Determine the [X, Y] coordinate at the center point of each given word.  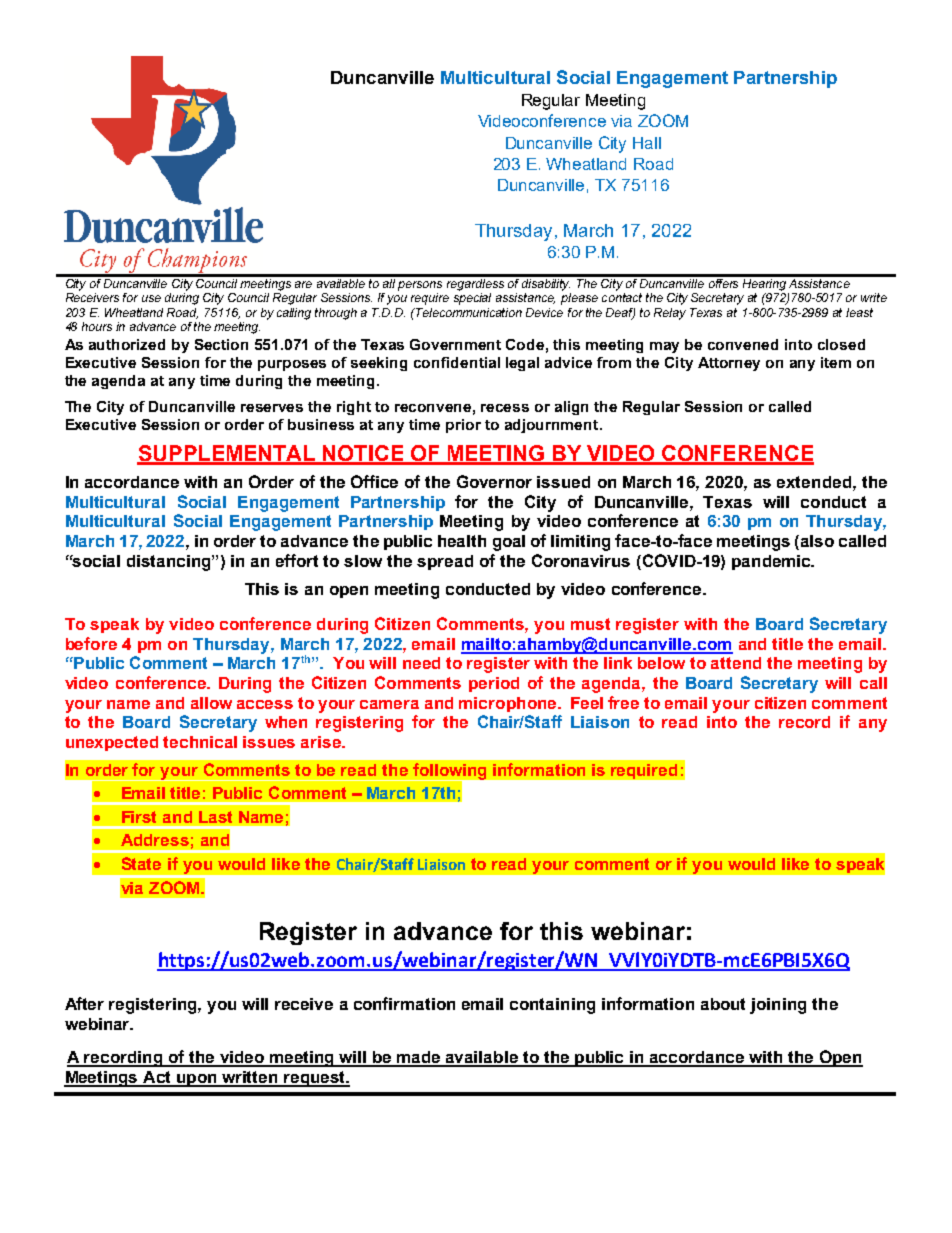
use [151, 298]
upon [197, 1080]
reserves [272, 408]
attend [736, 663]
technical [200, 742]
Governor [494, 481]
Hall [647, 143]
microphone [509, 704]
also [817, 541]
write [874, 297]
